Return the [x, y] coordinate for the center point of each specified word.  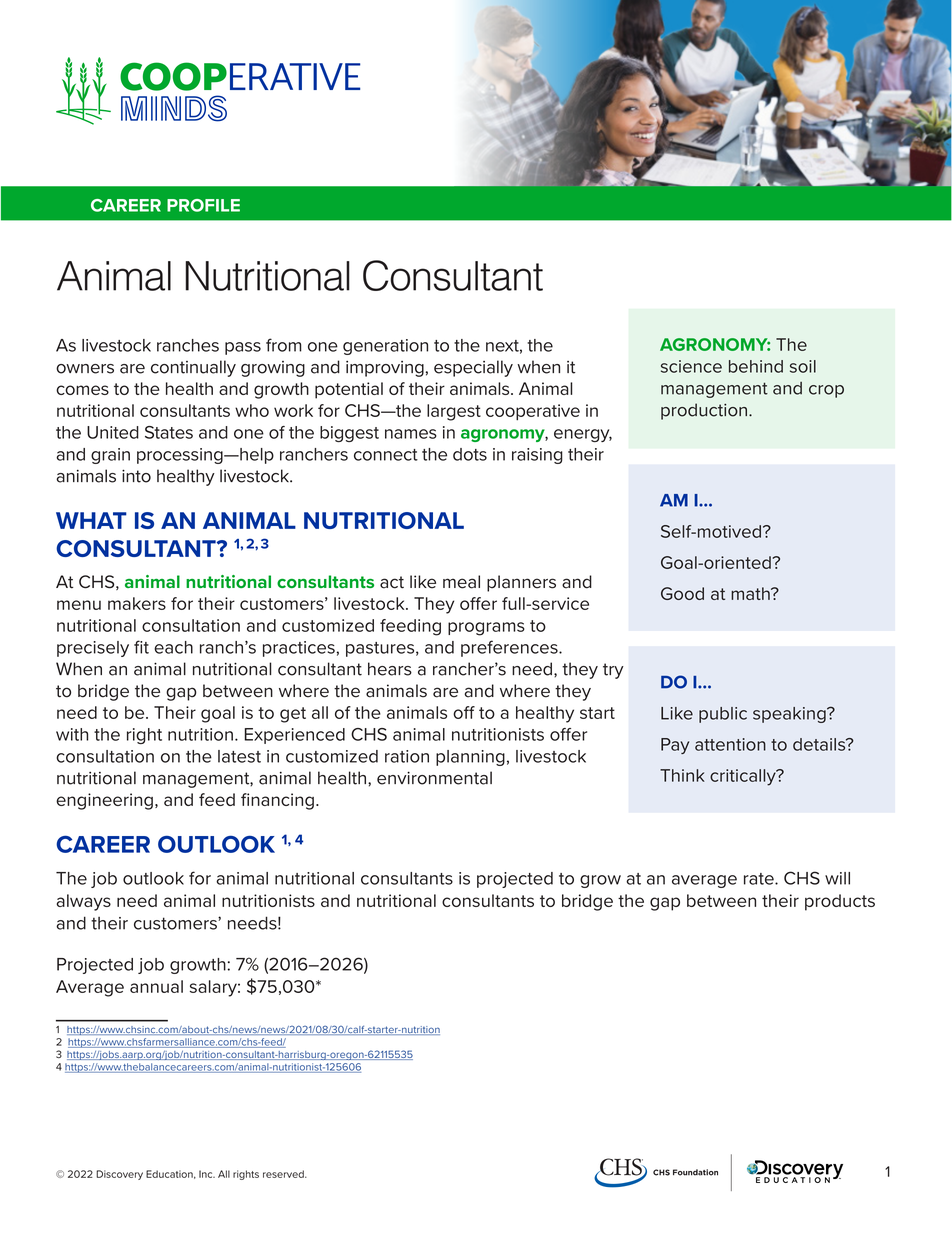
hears [390, 669]
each [173, 647]
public [723, 715]
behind [756, 366]
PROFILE [203, 205]
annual [156, 986]
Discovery [119, 1175]
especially [473, 368]
